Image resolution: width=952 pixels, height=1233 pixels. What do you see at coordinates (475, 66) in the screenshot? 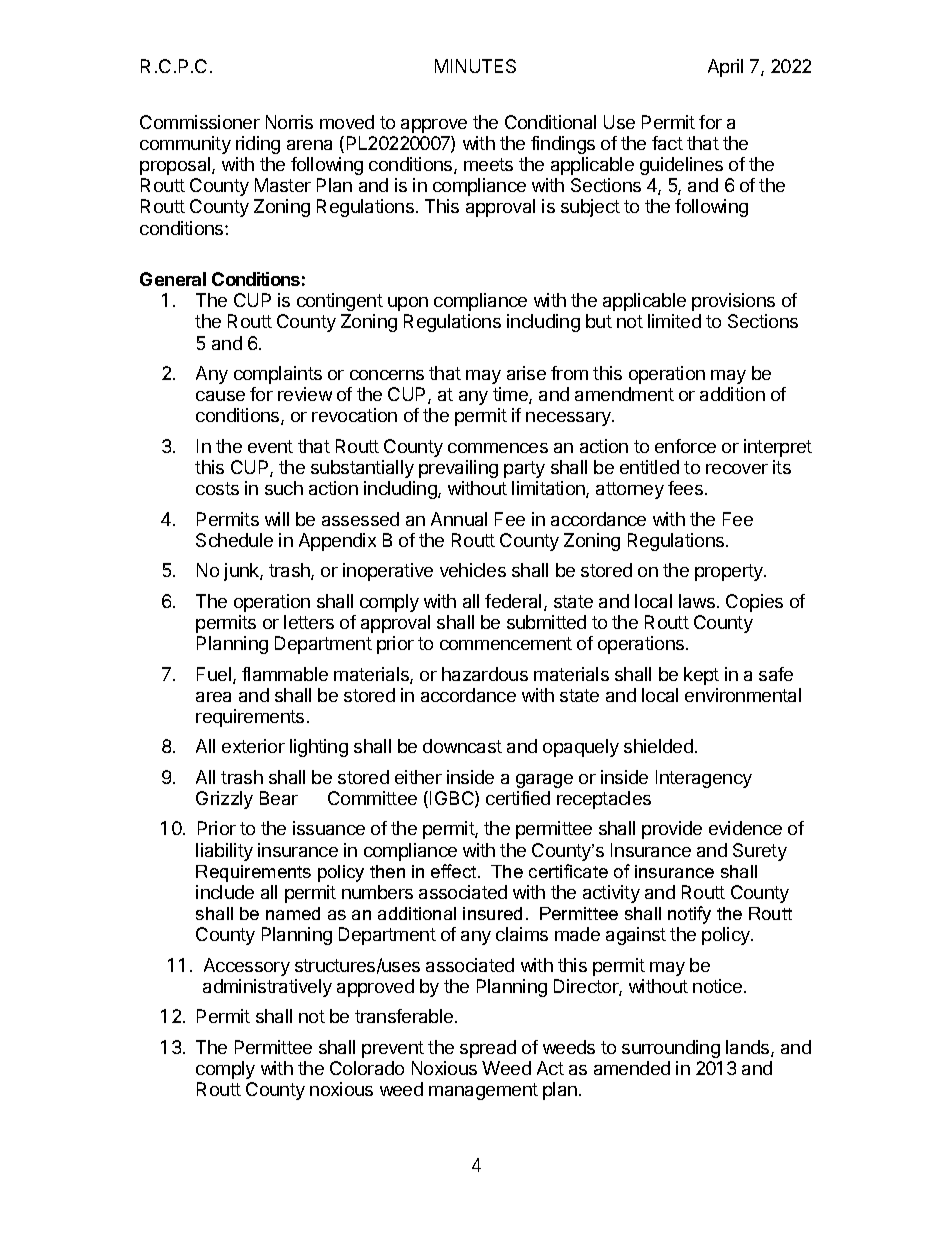
I see `MINUTES` at bounding box center [475, 66].
